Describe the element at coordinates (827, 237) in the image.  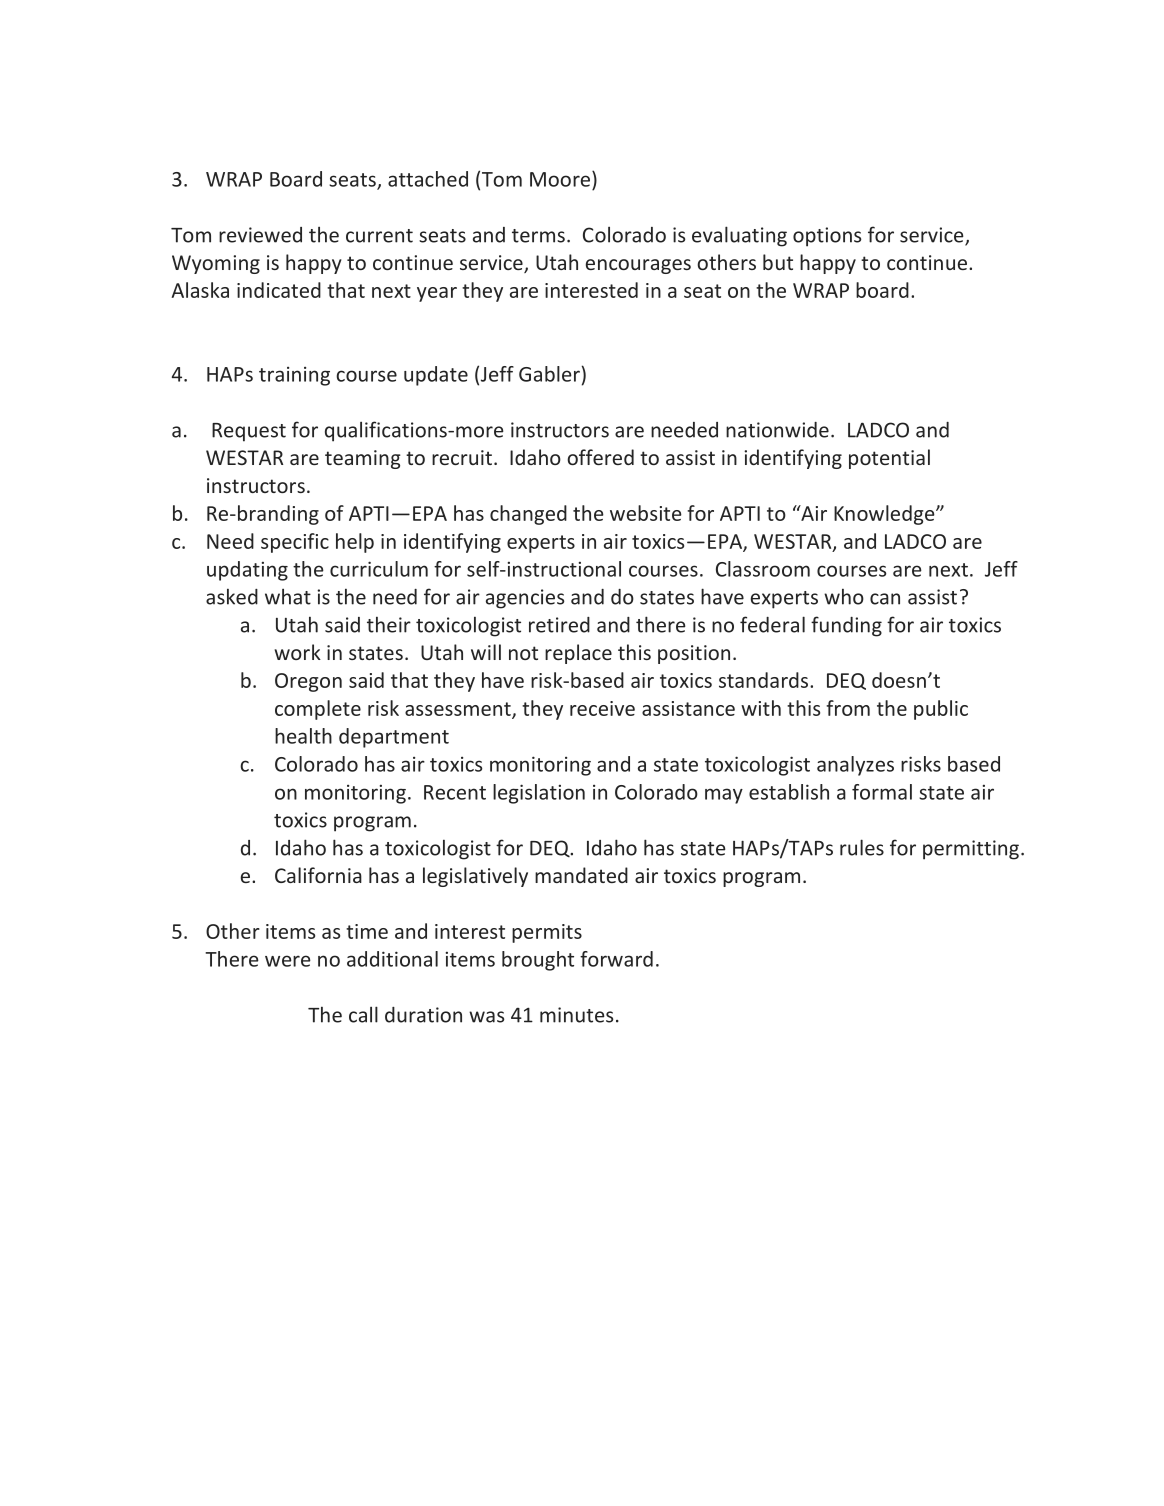
I see `options` at that location.
